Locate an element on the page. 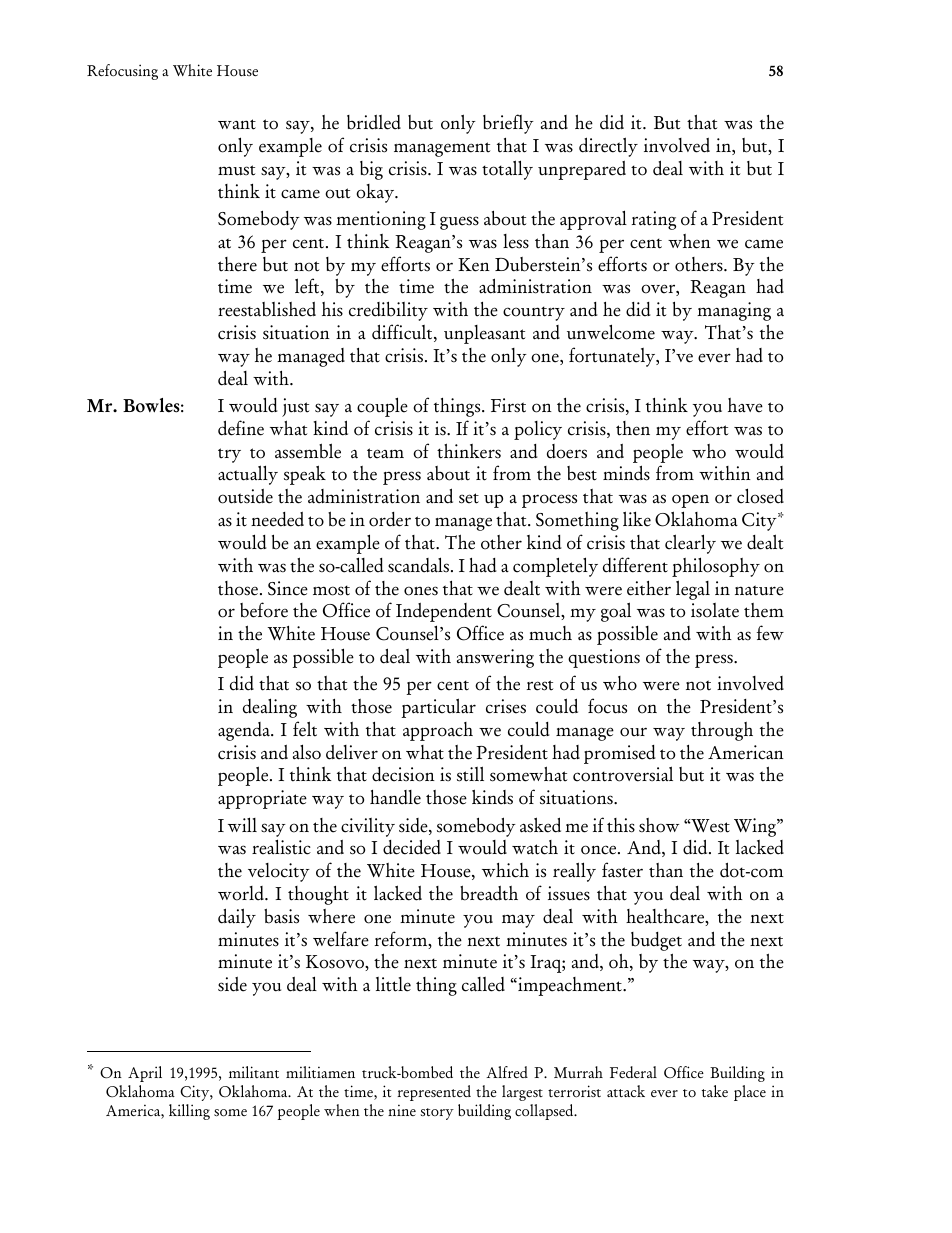 This document has height=1233, width=952. take is located at coordinates (715, 1091).
